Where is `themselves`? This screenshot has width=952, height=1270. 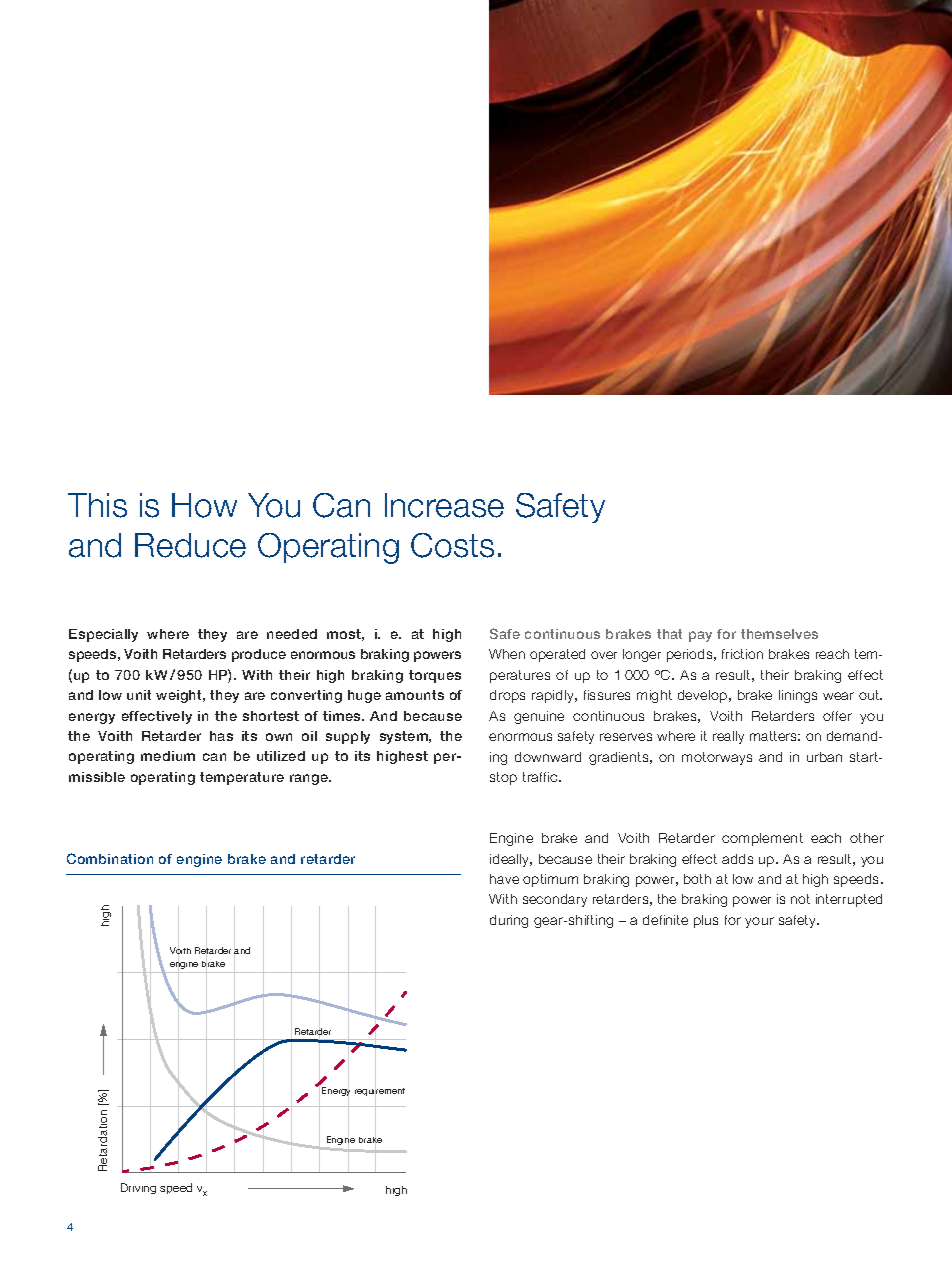 themselves is located at coordinates (779, 634).
